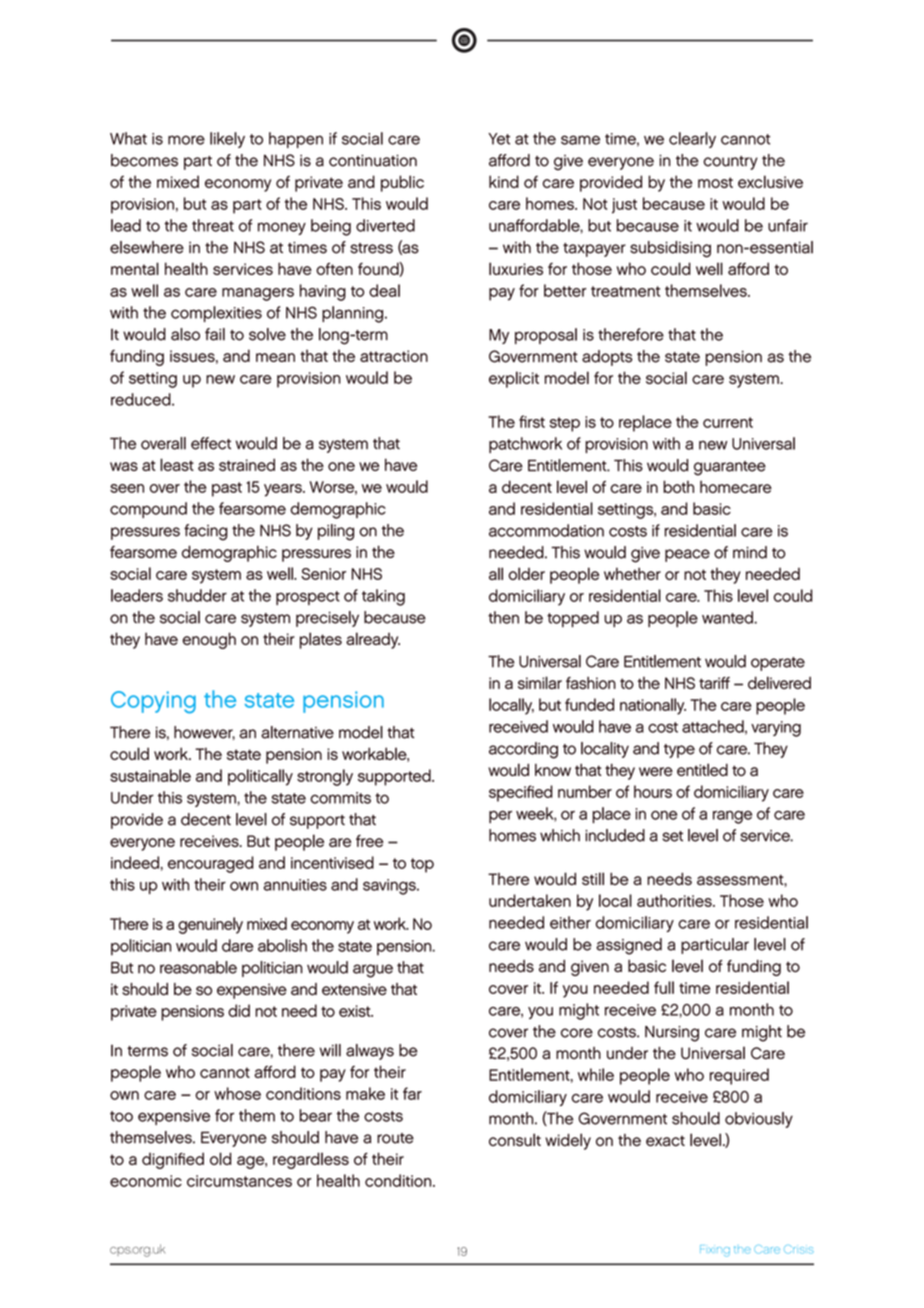 The image size is (924, 1308). Describe the element at coordinates (546, 530) in the screenshot. I see `accommodation` at that location.
